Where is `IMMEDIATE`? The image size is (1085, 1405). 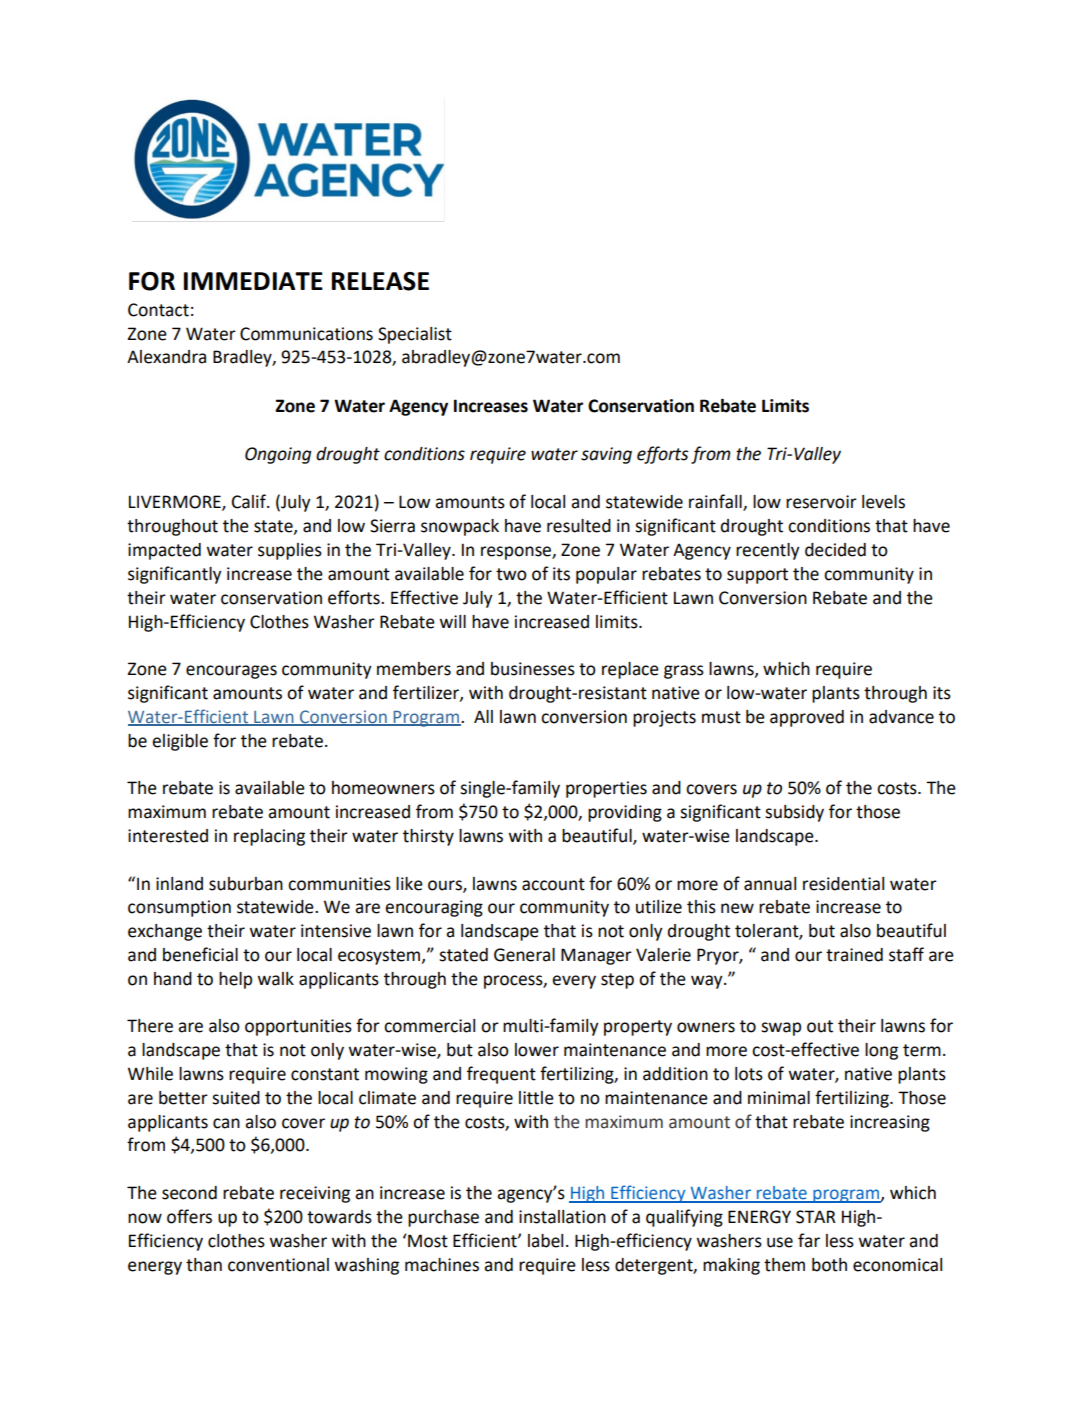
IMMEDIATE is located at coordinates (253, 281).
